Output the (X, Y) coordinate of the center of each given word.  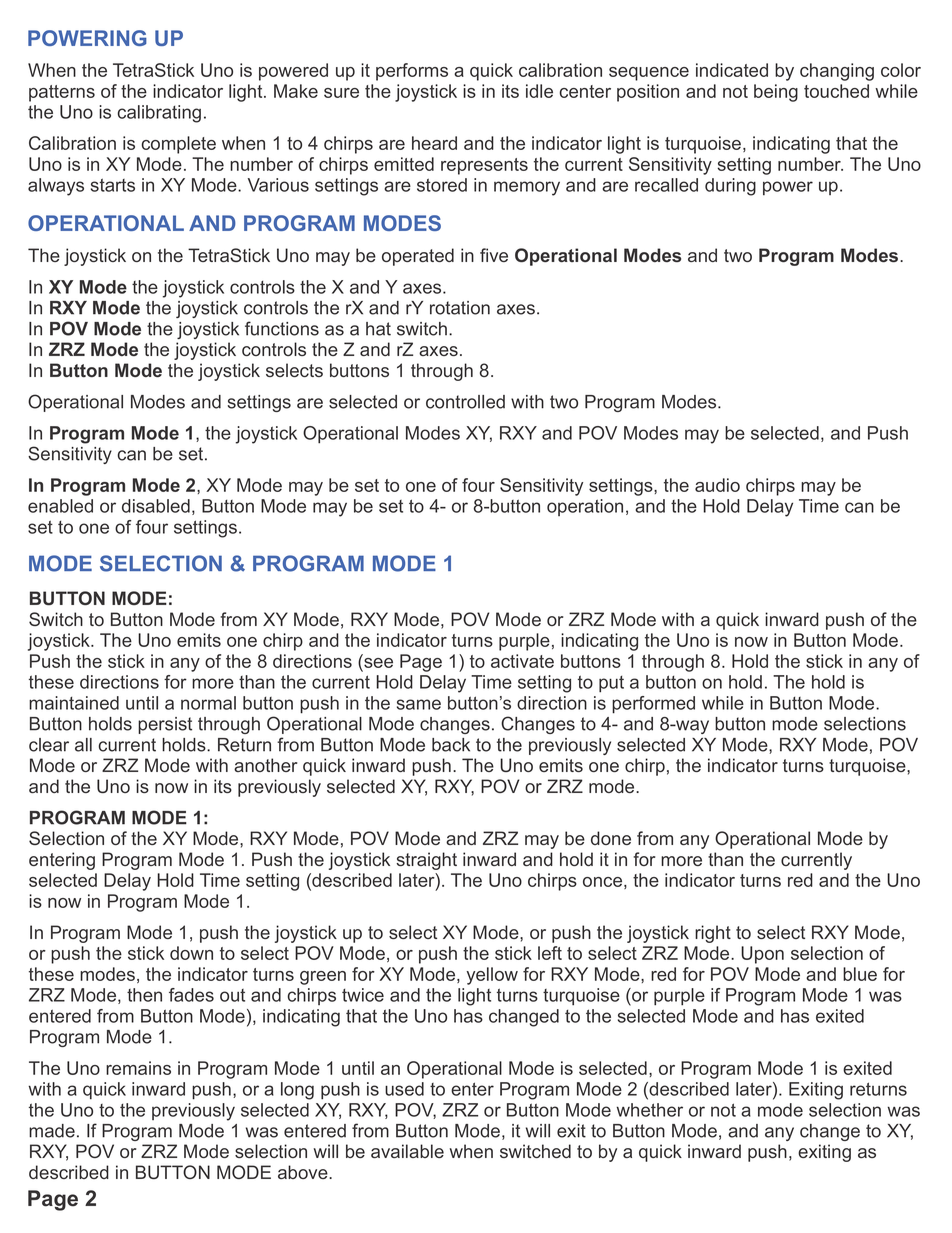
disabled (156, 506)
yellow (492, 976)
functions (282, 328)
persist (165, 725)
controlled (465, 402)
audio (717, 485)
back (451, 745)
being (776, 93)
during (730, 187)
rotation (460, 308)
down (191, 953)
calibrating (159, 114)
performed (653, 705)
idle (539, 91)
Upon (762, 955)
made (52, 1131)
